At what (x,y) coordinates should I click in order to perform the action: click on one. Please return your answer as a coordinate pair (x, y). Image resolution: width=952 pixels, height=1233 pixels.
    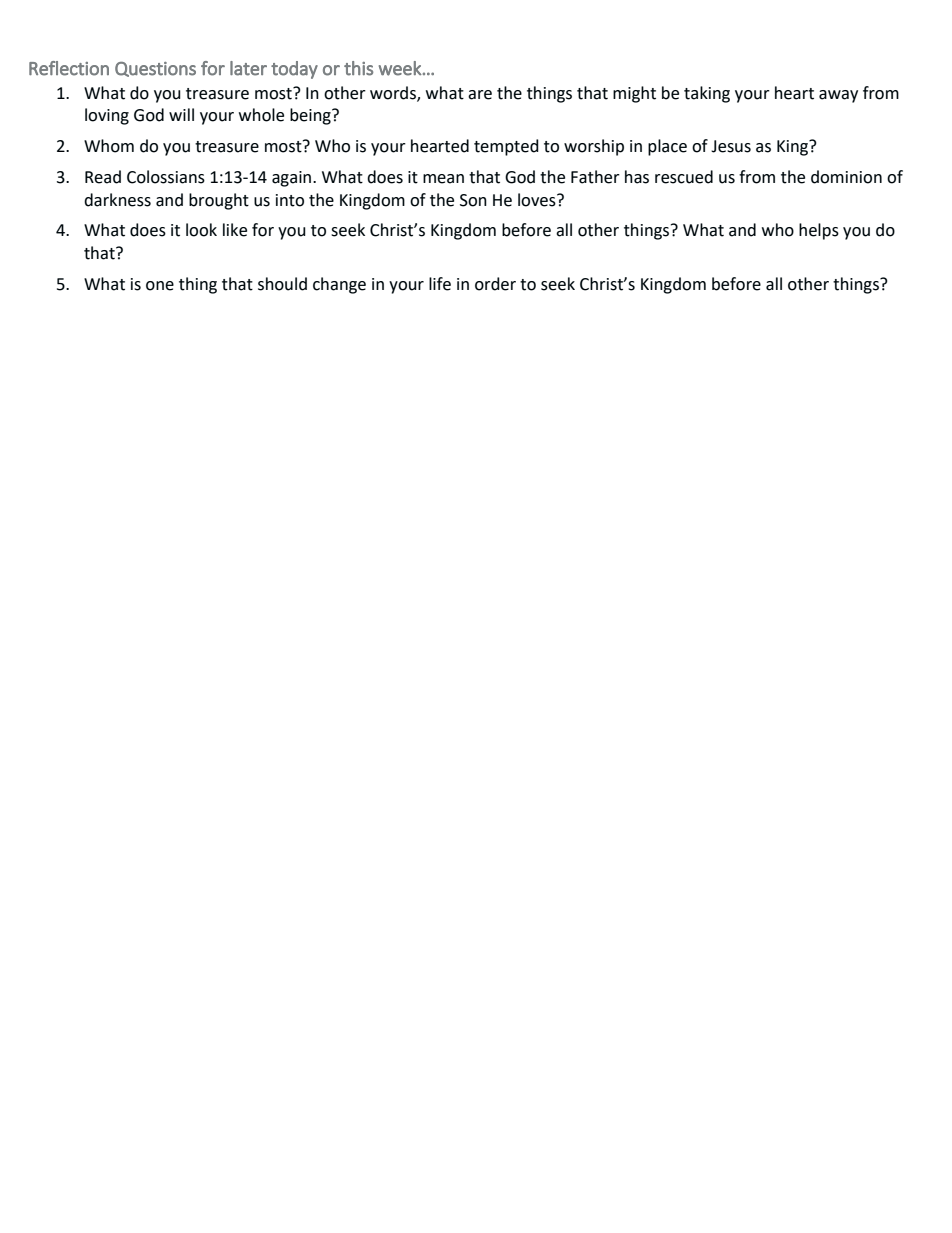
    Looking at the image, I should click on (160, 286).
